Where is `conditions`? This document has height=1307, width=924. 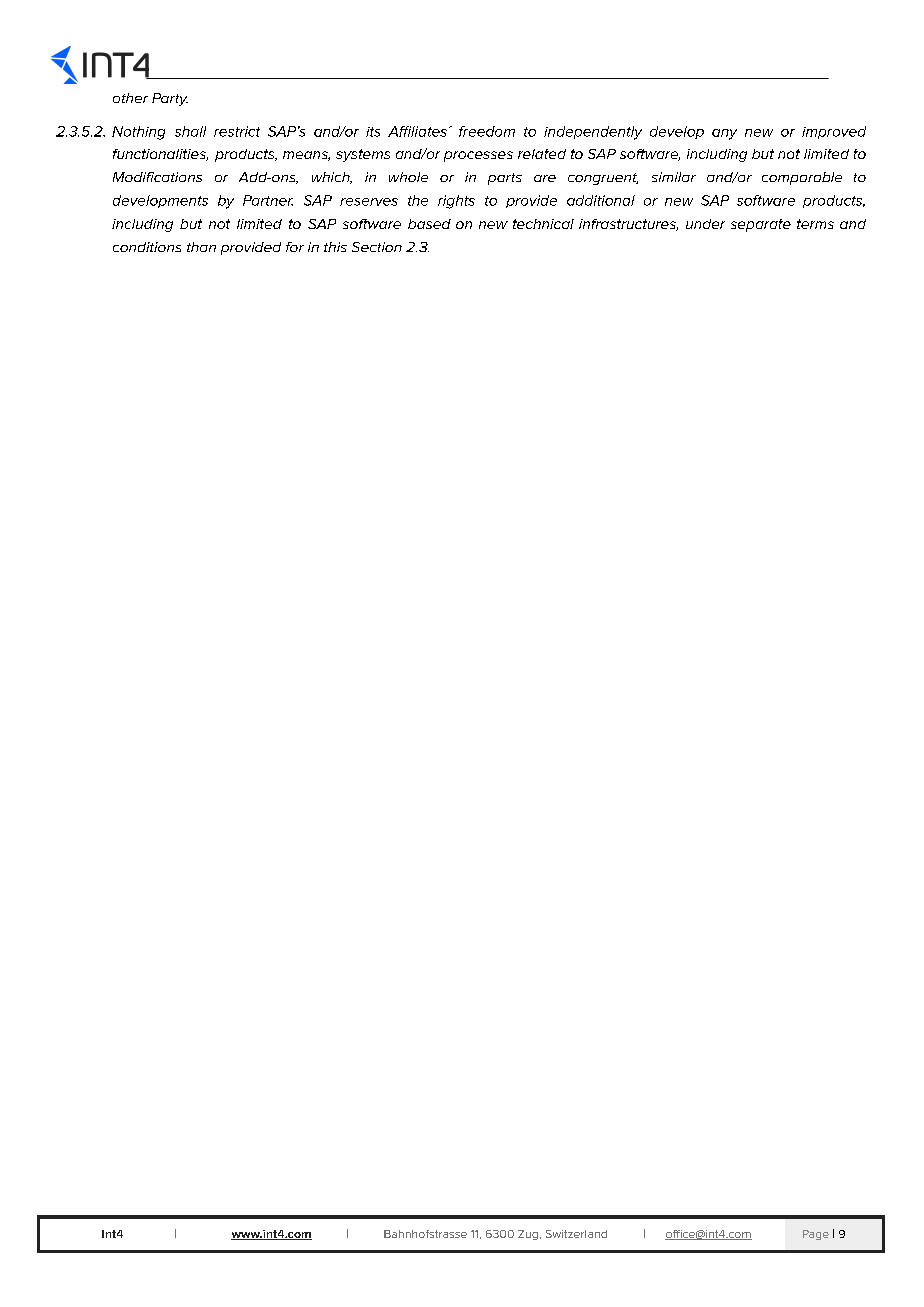 conditions is located at coordinates (147, 247).
